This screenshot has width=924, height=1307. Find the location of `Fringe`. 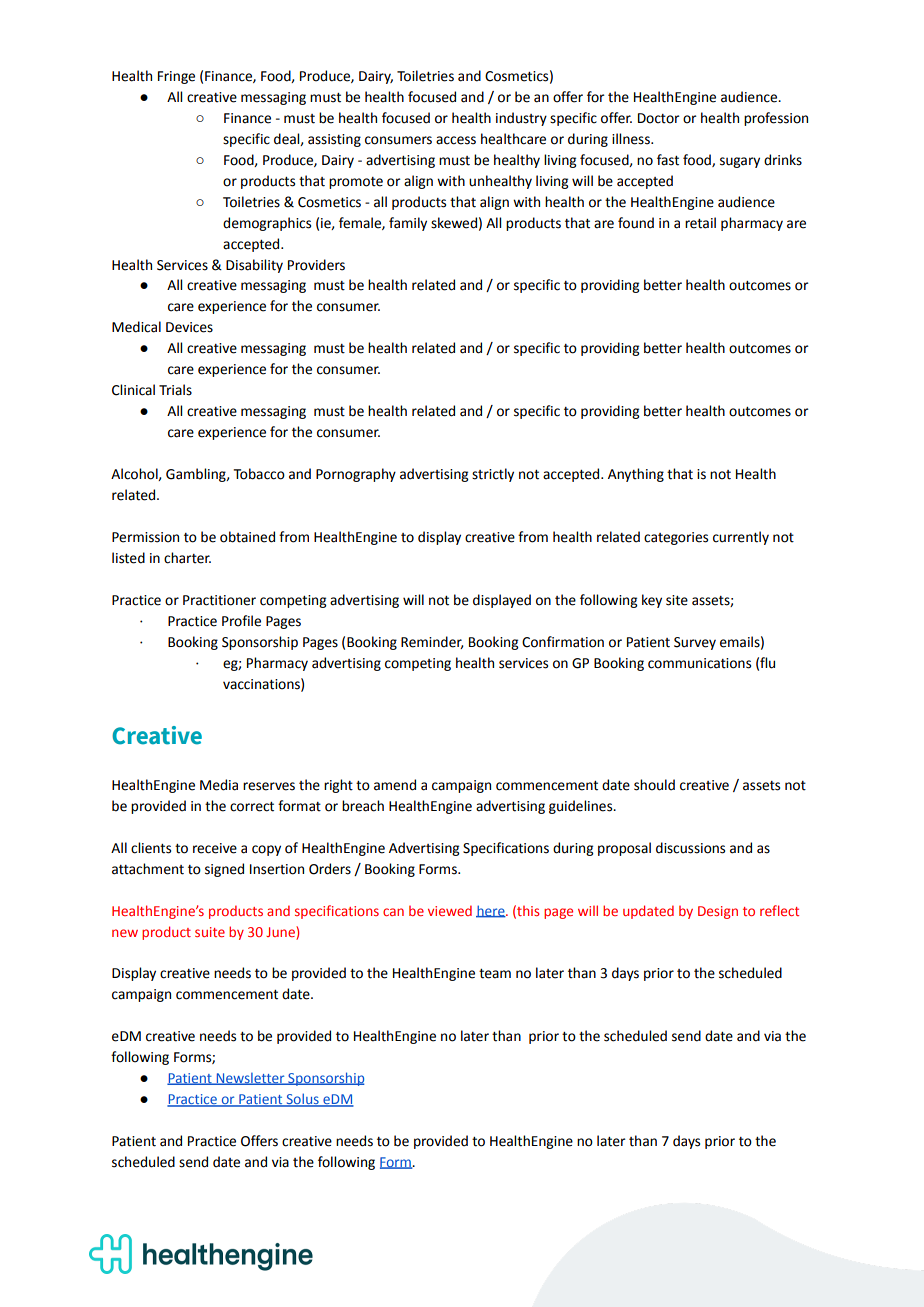

Fringe is located at coordinates (176, 77).
